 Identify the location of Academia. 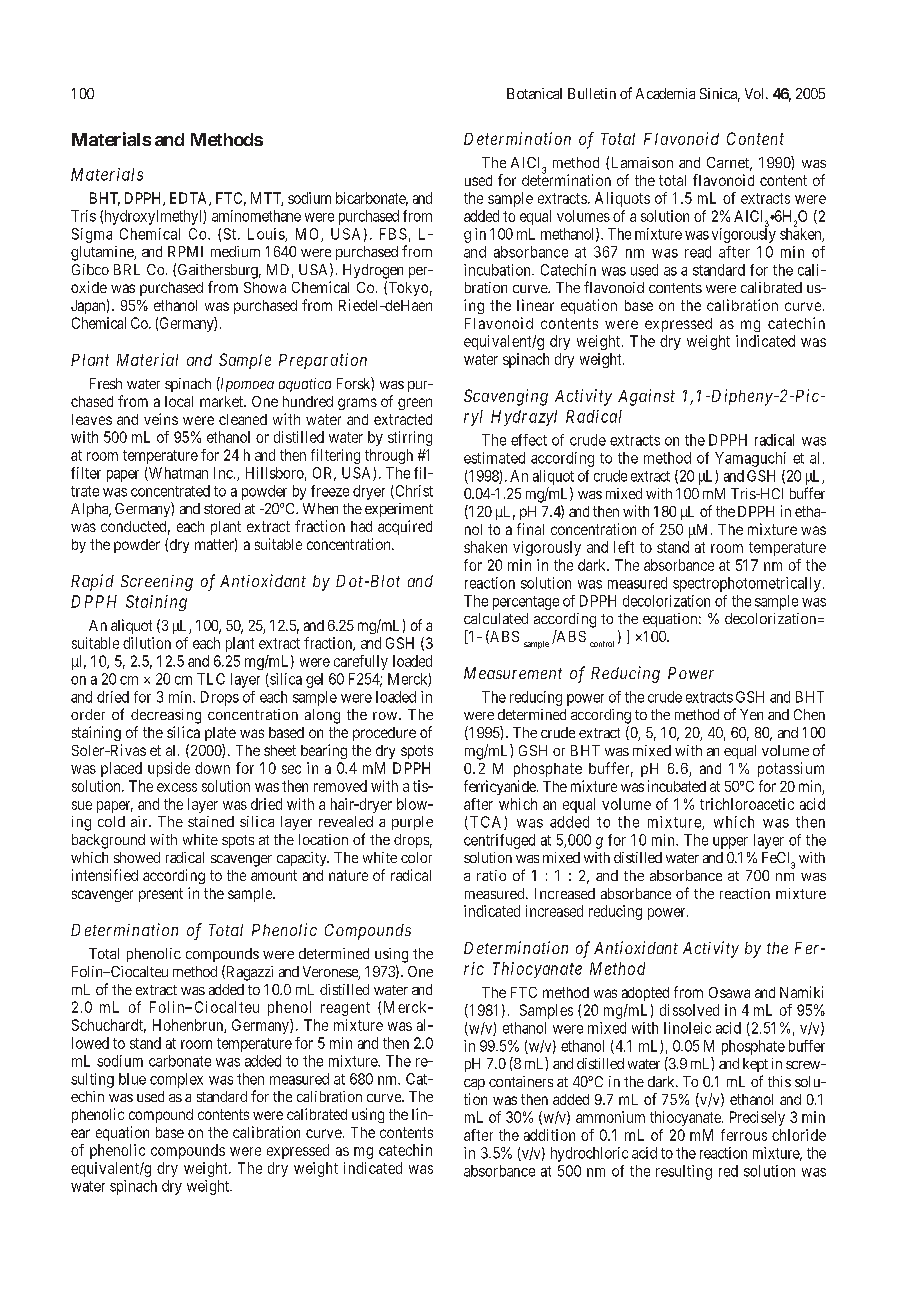
(665, 93).
